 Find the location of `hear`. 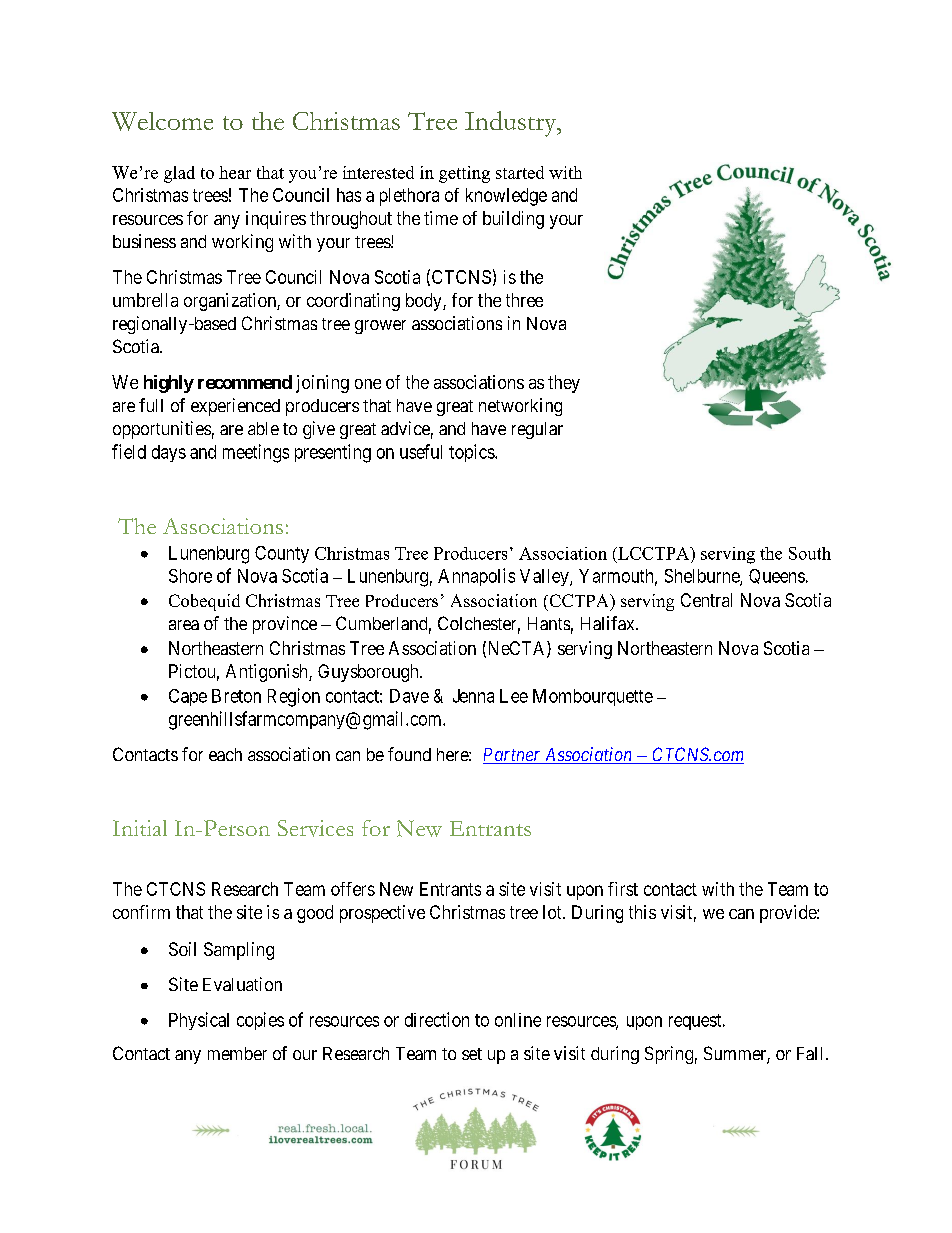

hear is located at coordinates (235, 172).
